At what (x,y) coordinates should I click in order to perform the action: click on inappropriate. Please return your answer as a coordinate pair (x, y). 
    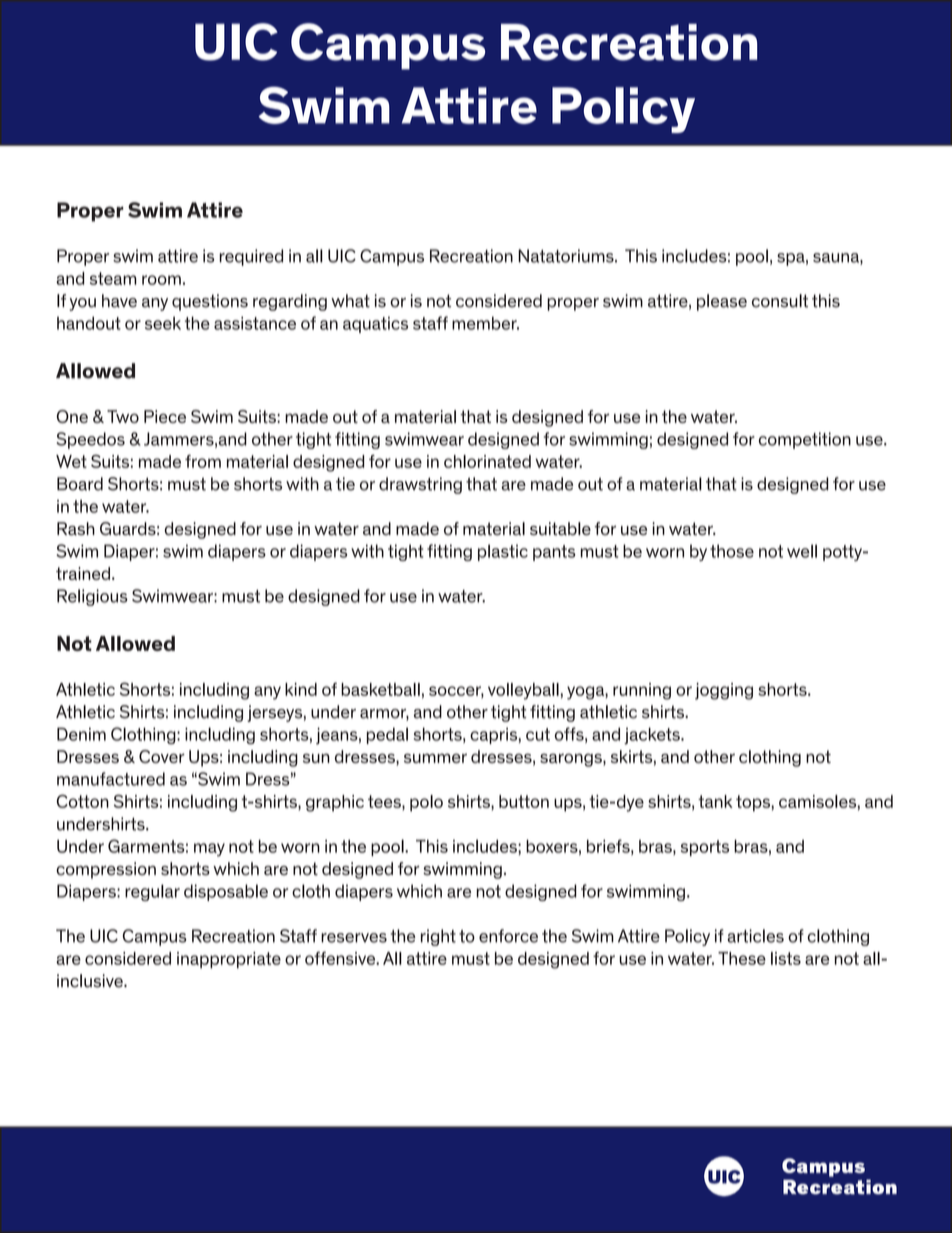
    Looking at the image, I should click on (229, 960).
